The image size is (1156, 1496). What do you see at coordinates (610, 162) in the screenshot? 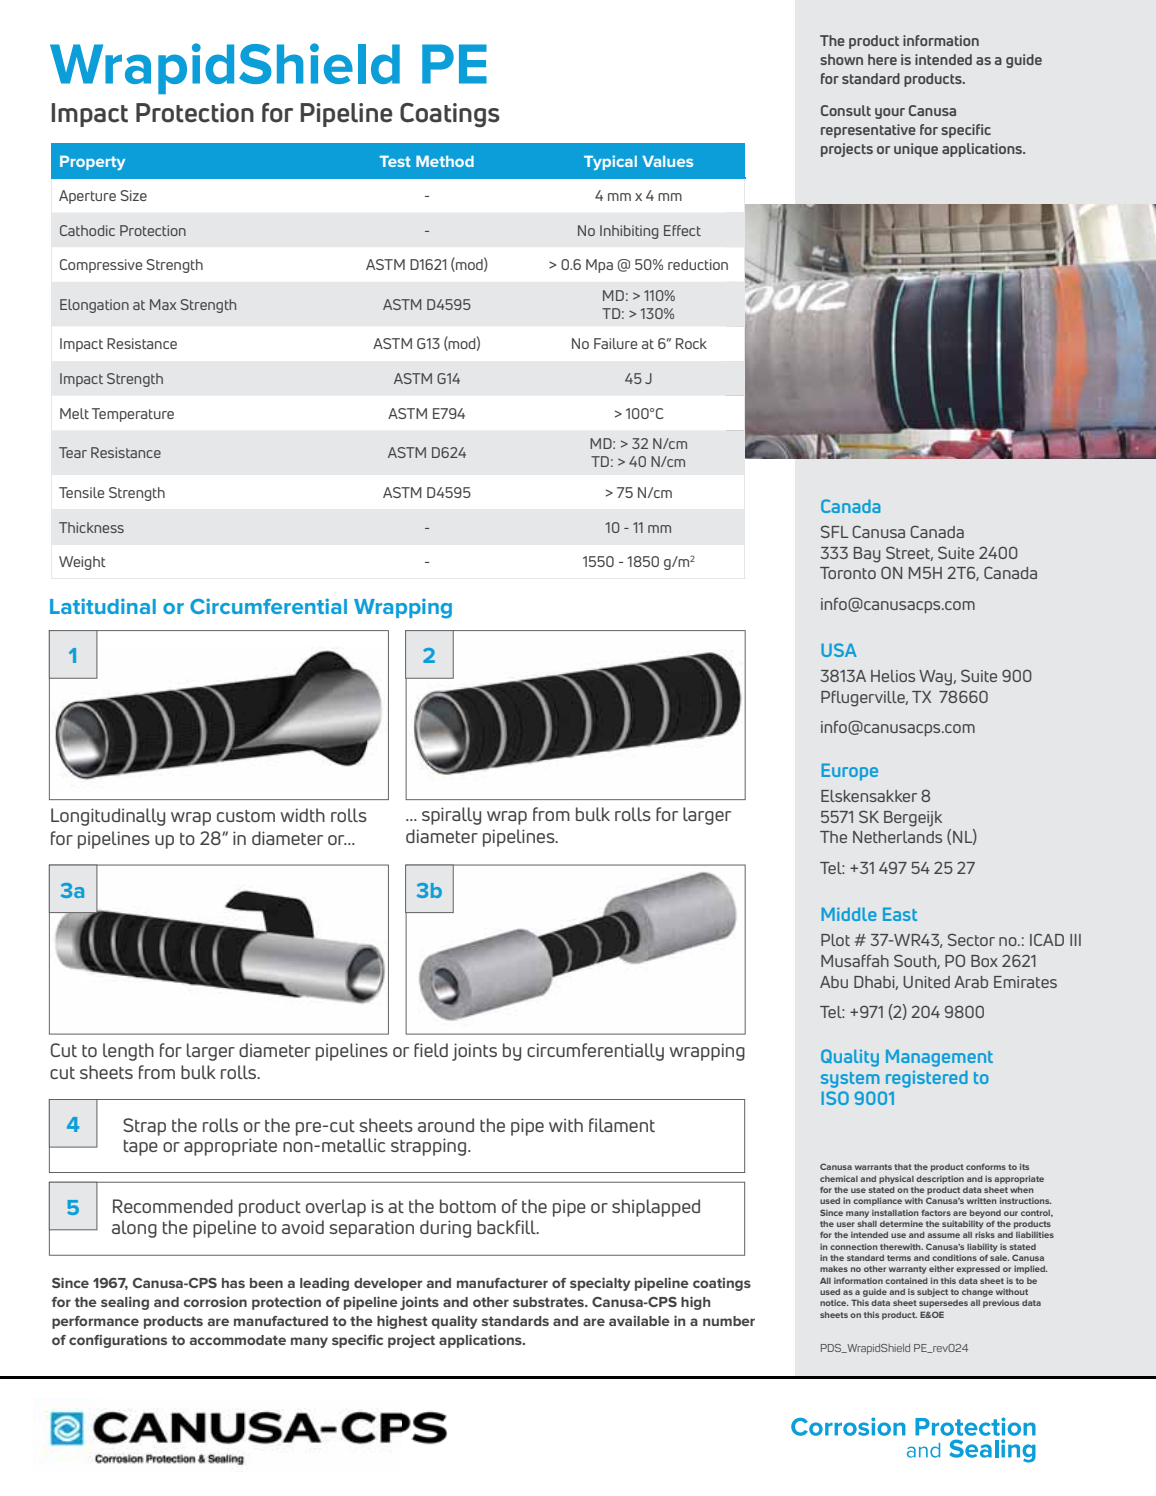
I see `Typical` at bounding box center [610, 162].
